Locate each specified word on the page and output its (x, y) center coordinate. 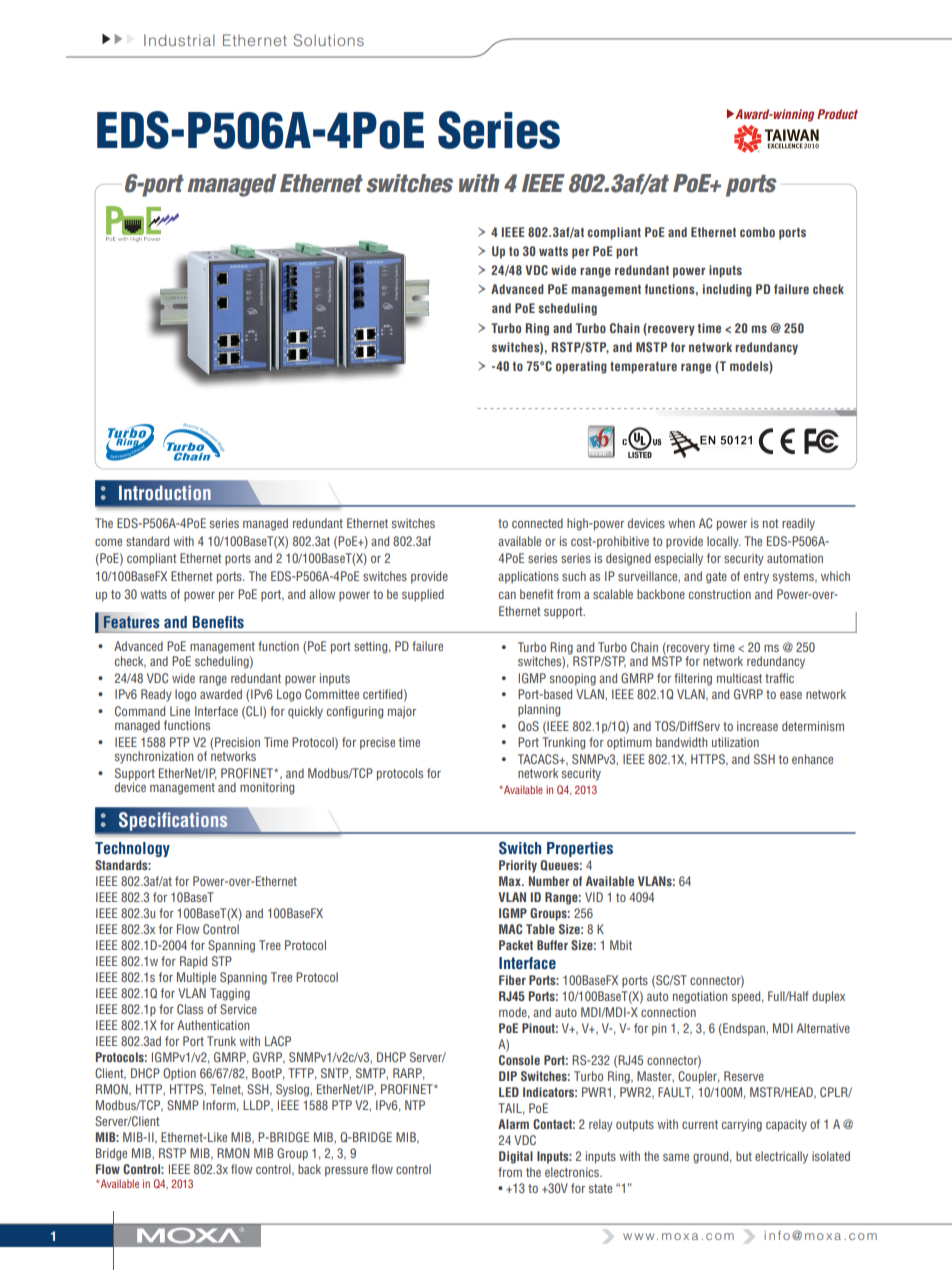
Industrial (179, 40)
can (507, 595)
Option (179, 1074)
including (727, 290)
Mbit (621, 945)
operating (581, 367)
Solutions (329, 40)
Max (511, 881)
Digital (516, 1157)
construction (720, 594)
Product (837, 114)
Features (131, 622)
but (744, 1156)
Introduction (165, 493)
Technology (132, 849)
